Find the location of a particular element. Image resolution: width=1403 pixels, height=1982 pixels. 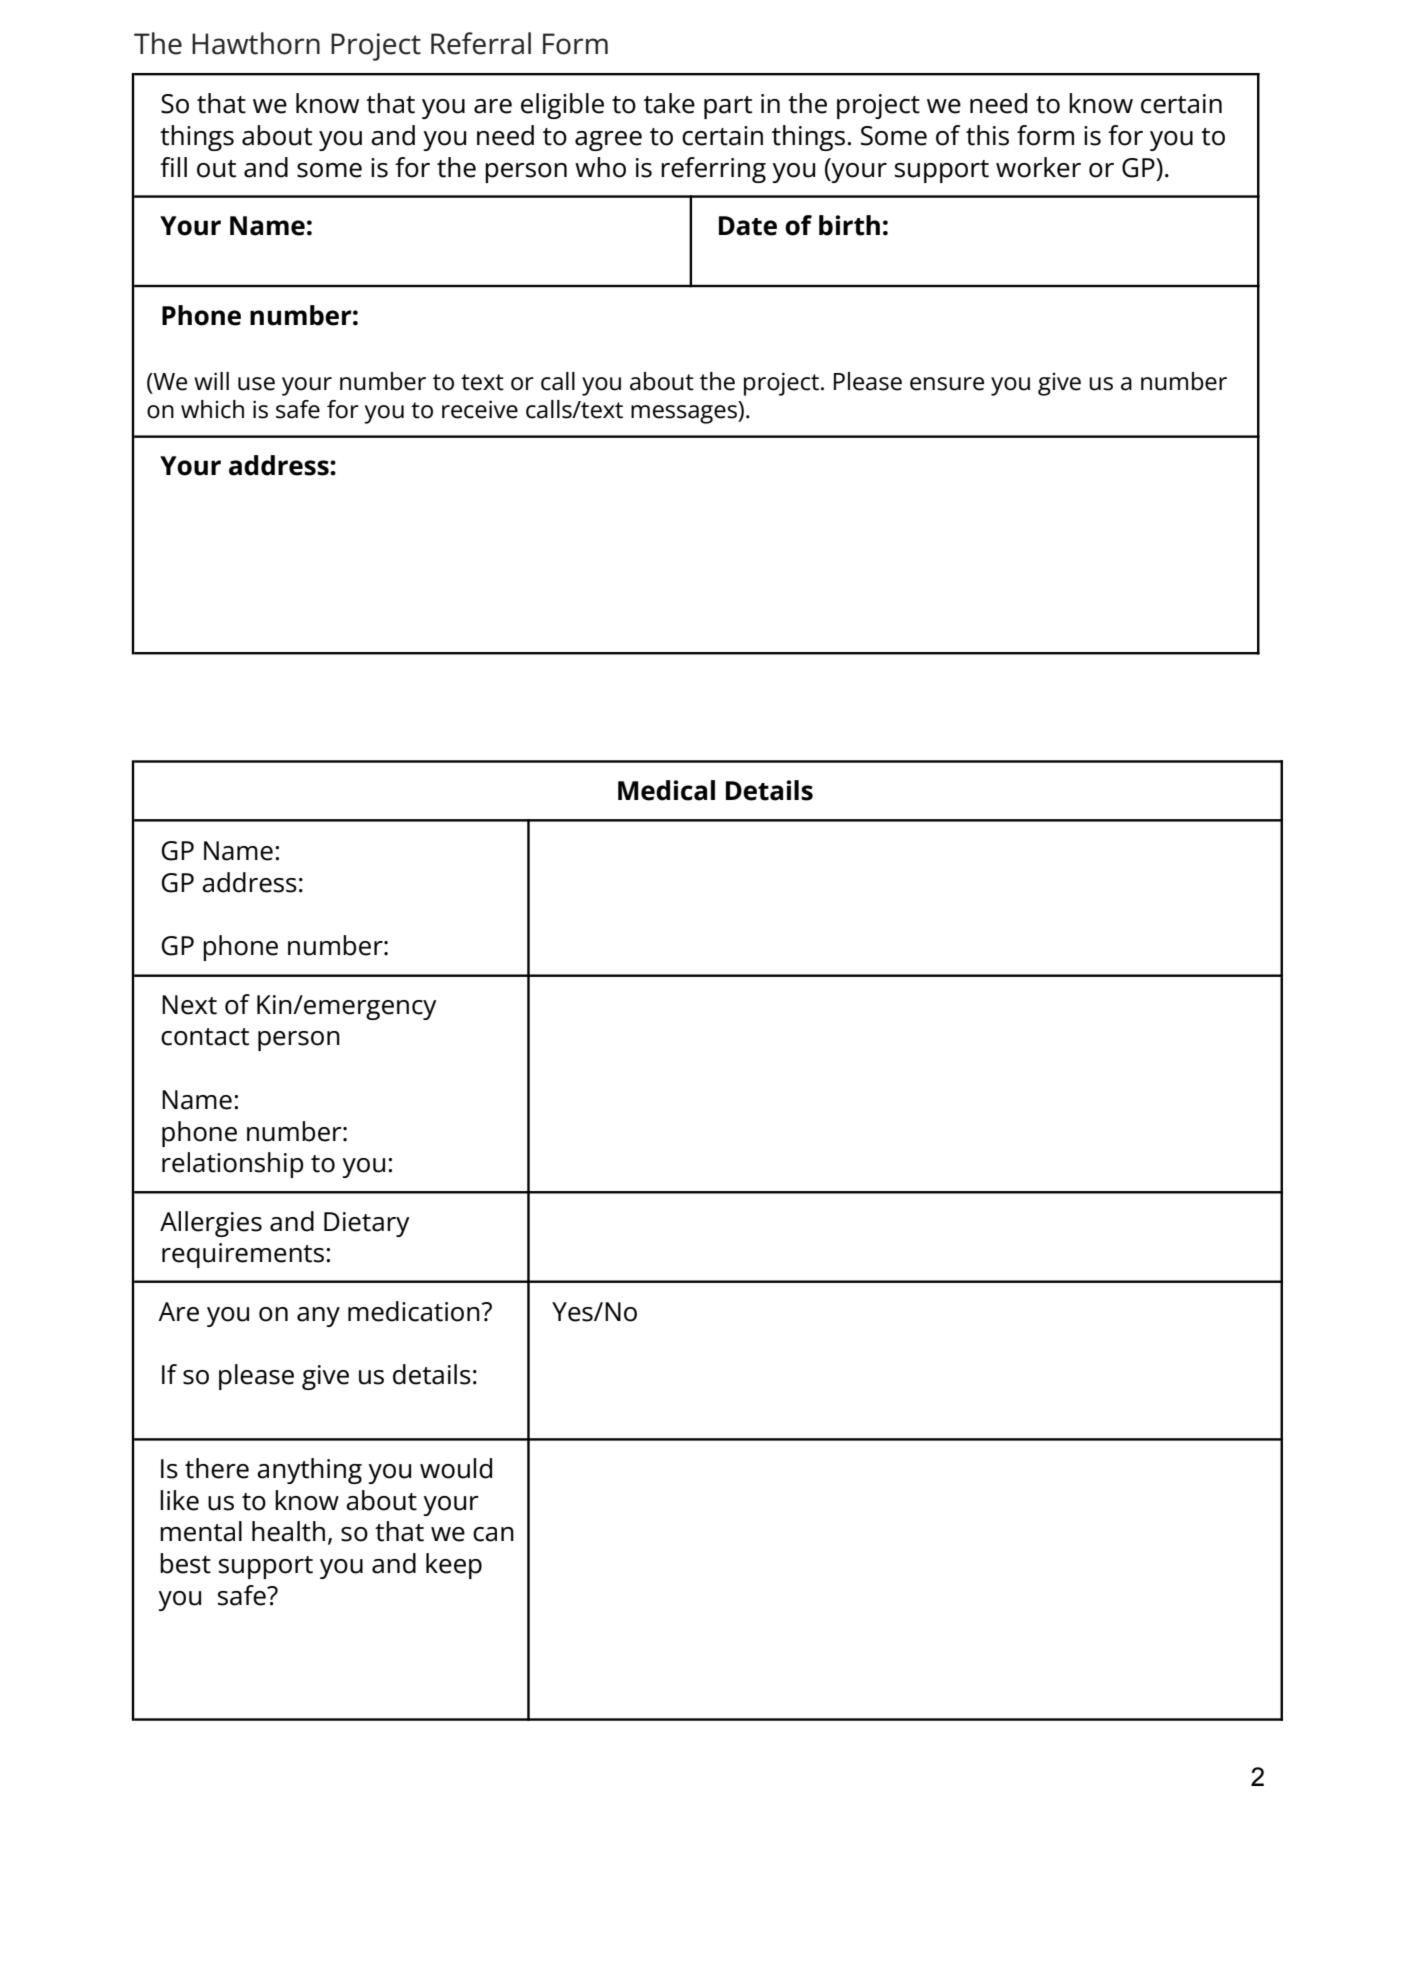

Medical is located at coordinates (666, 790).
